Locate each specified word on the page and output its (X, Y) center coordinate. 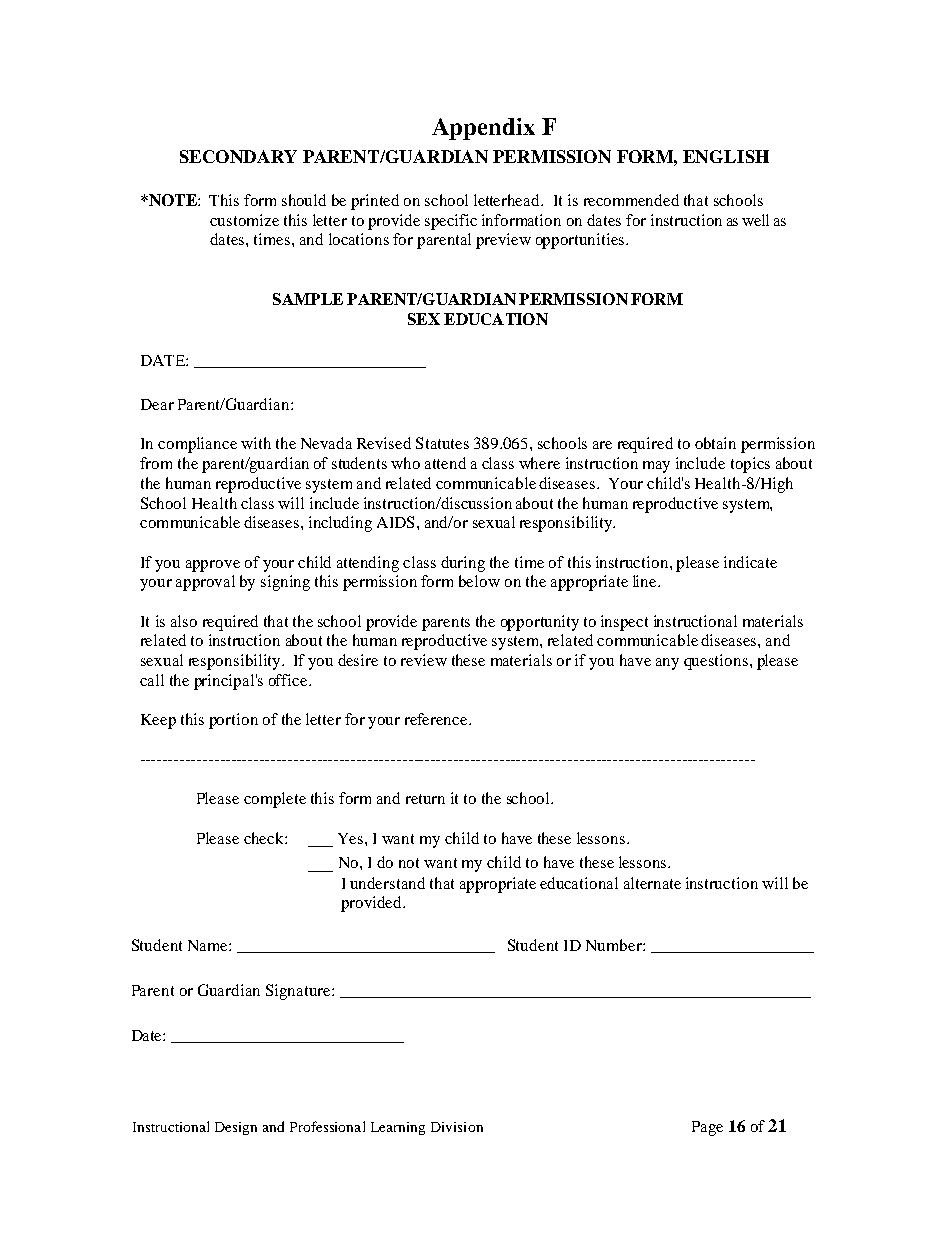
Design (236, 1128)
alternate (652, 883)
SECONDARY (238, 156)
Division (457, 1127)
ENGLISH (726, 156)
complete (275, 800)
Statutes (442, 443)
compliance (197, 445)
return (425, 799)
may (656, 467)
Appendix (483, 129)
